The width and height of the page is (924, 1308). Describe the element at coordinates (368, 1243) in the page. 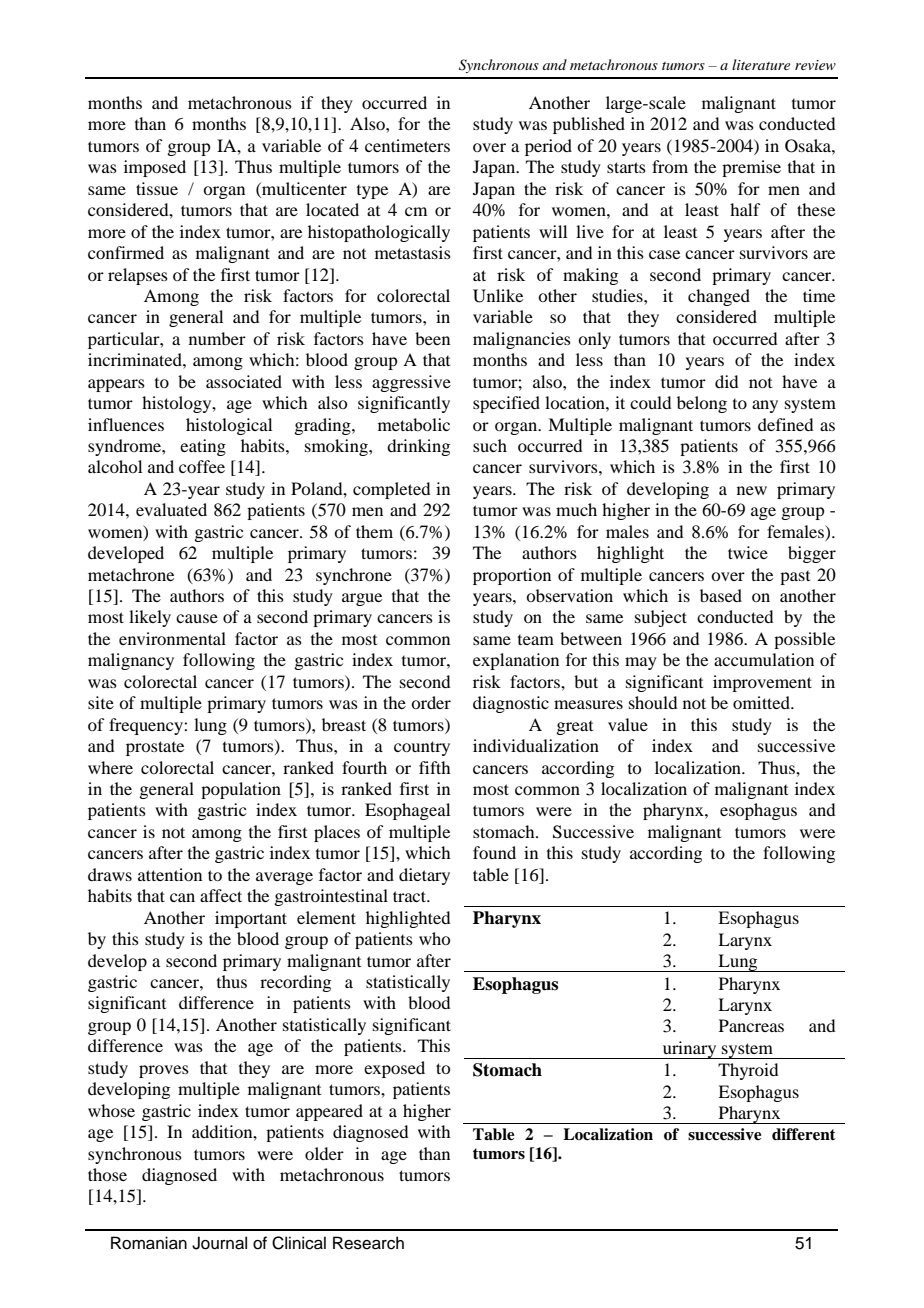

I see `Research` at that location.
